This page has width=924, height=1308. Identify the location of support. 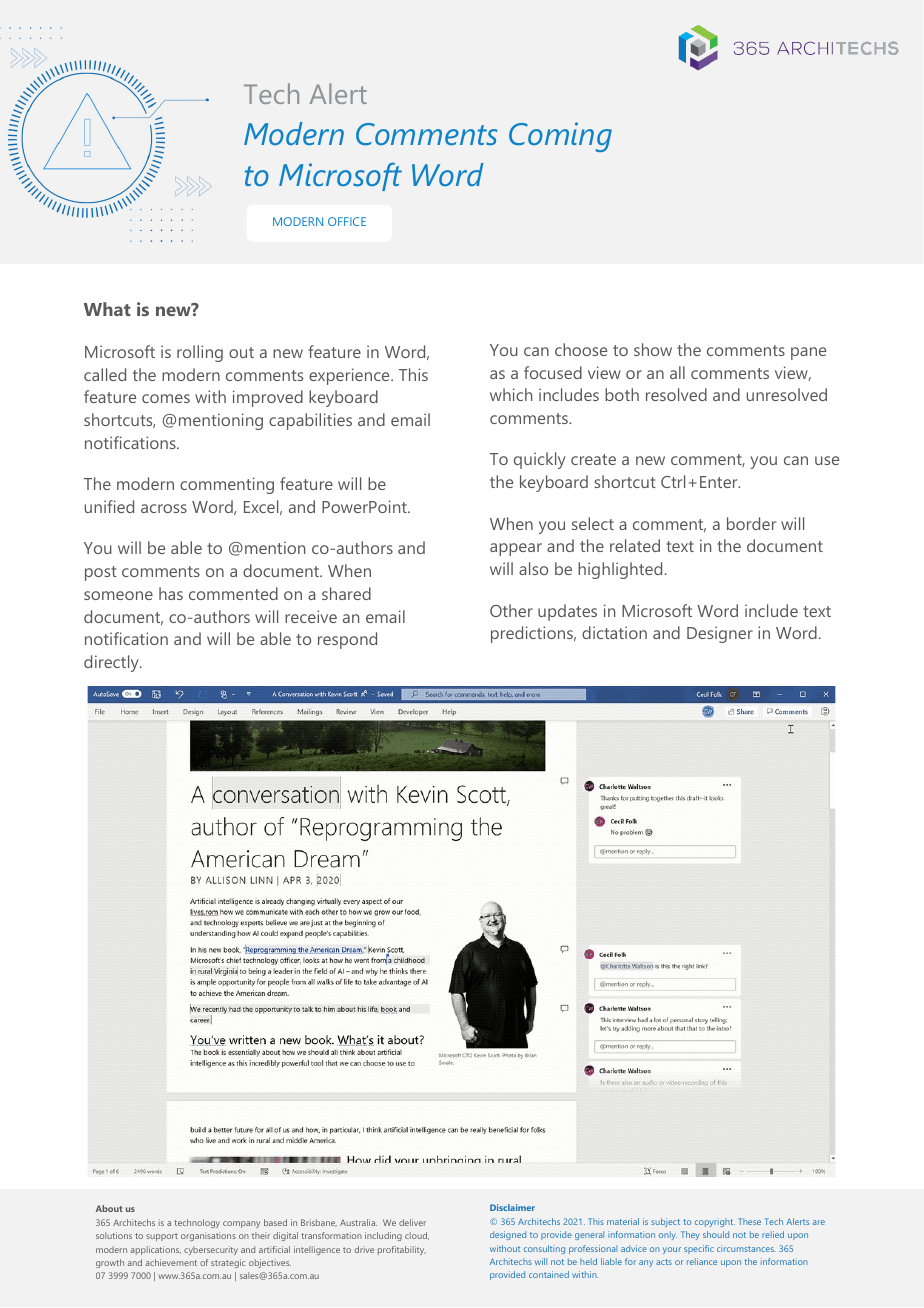
(162, 1237).
